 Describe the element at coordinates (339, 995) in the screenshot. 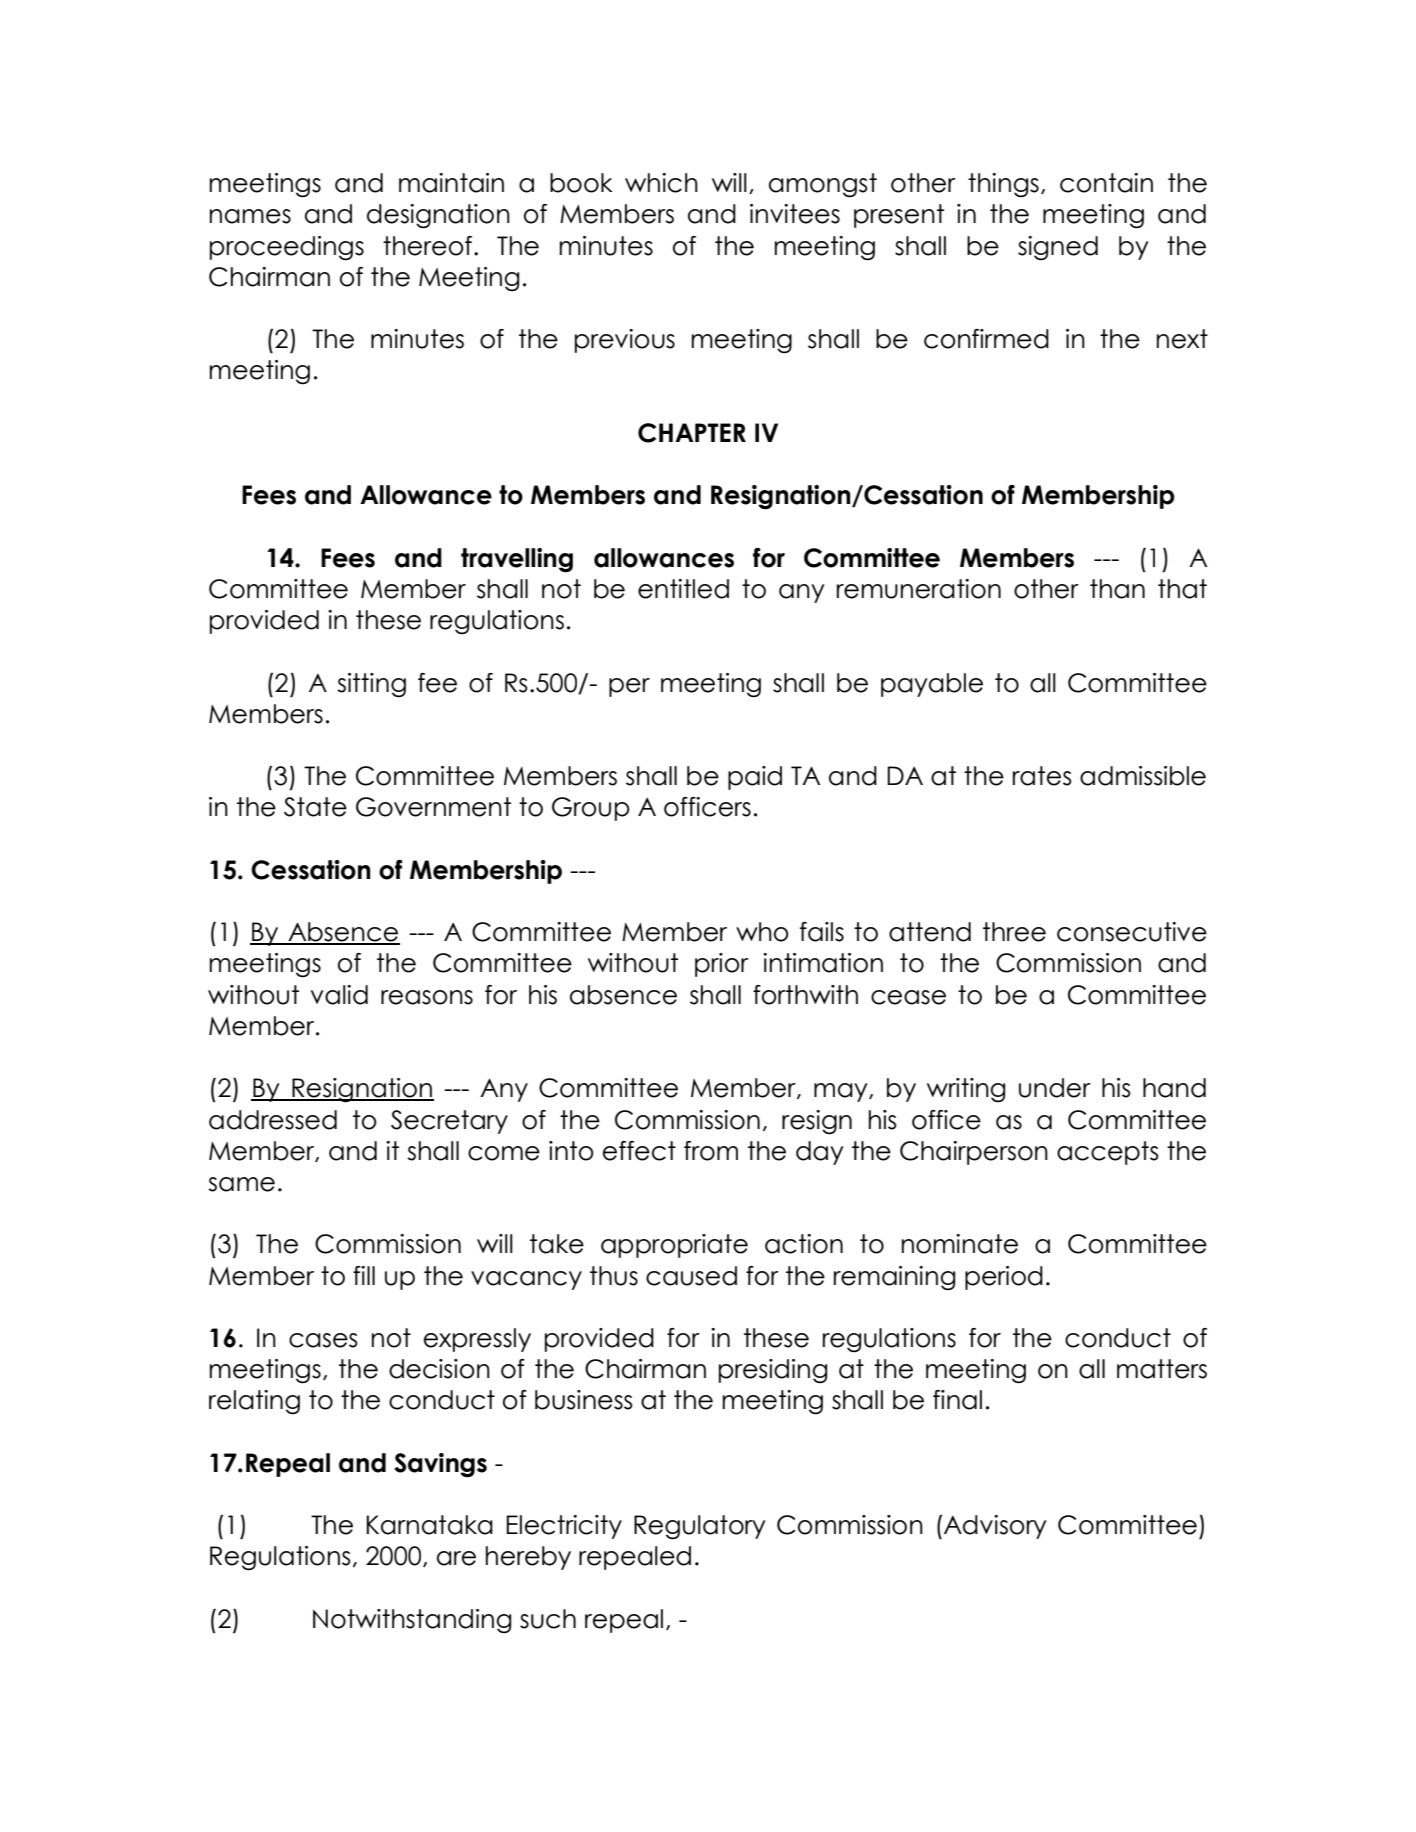

I see `valid` at that location.
